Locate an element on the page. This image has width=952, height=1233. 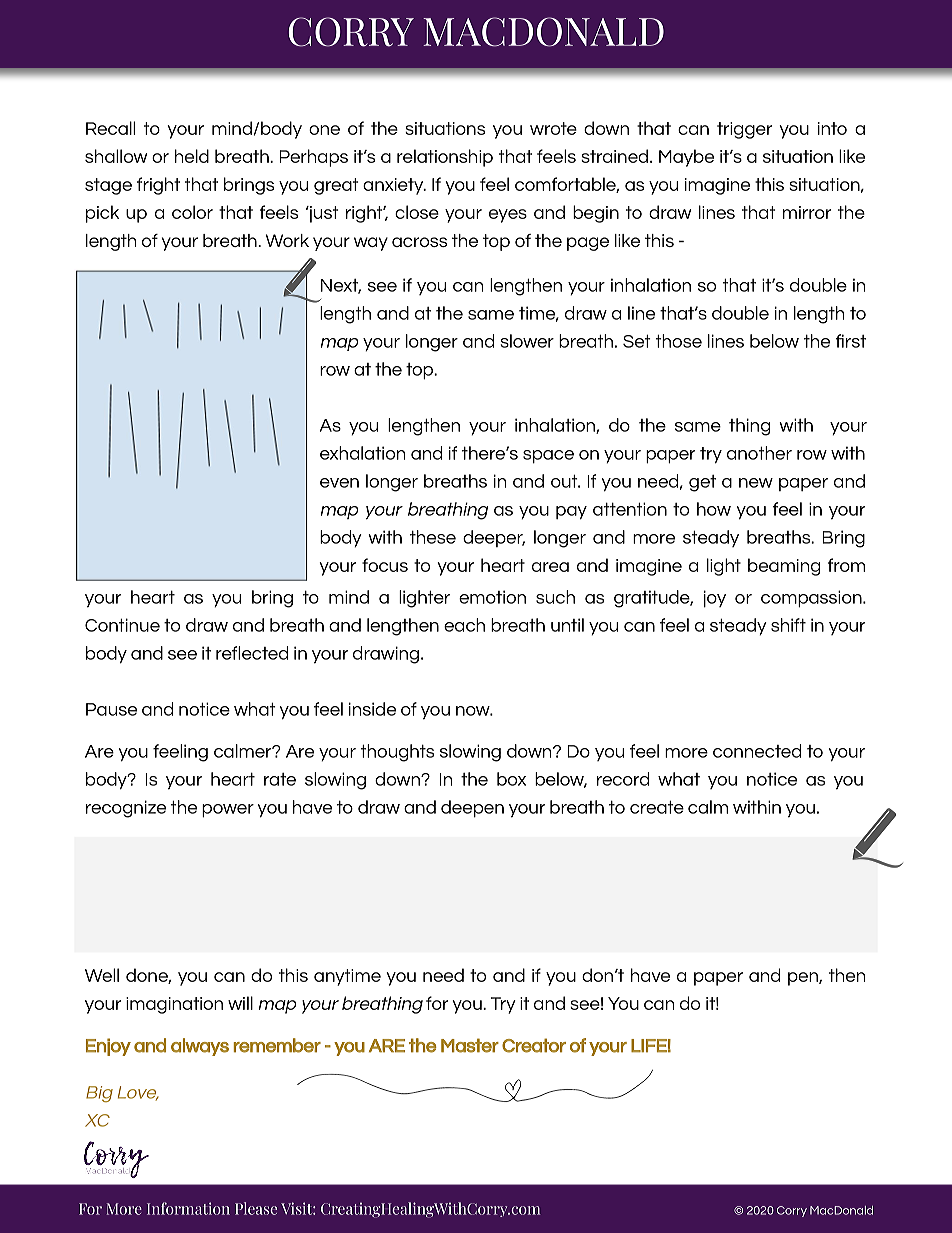
Master is located at coordinates (470, 1045).
